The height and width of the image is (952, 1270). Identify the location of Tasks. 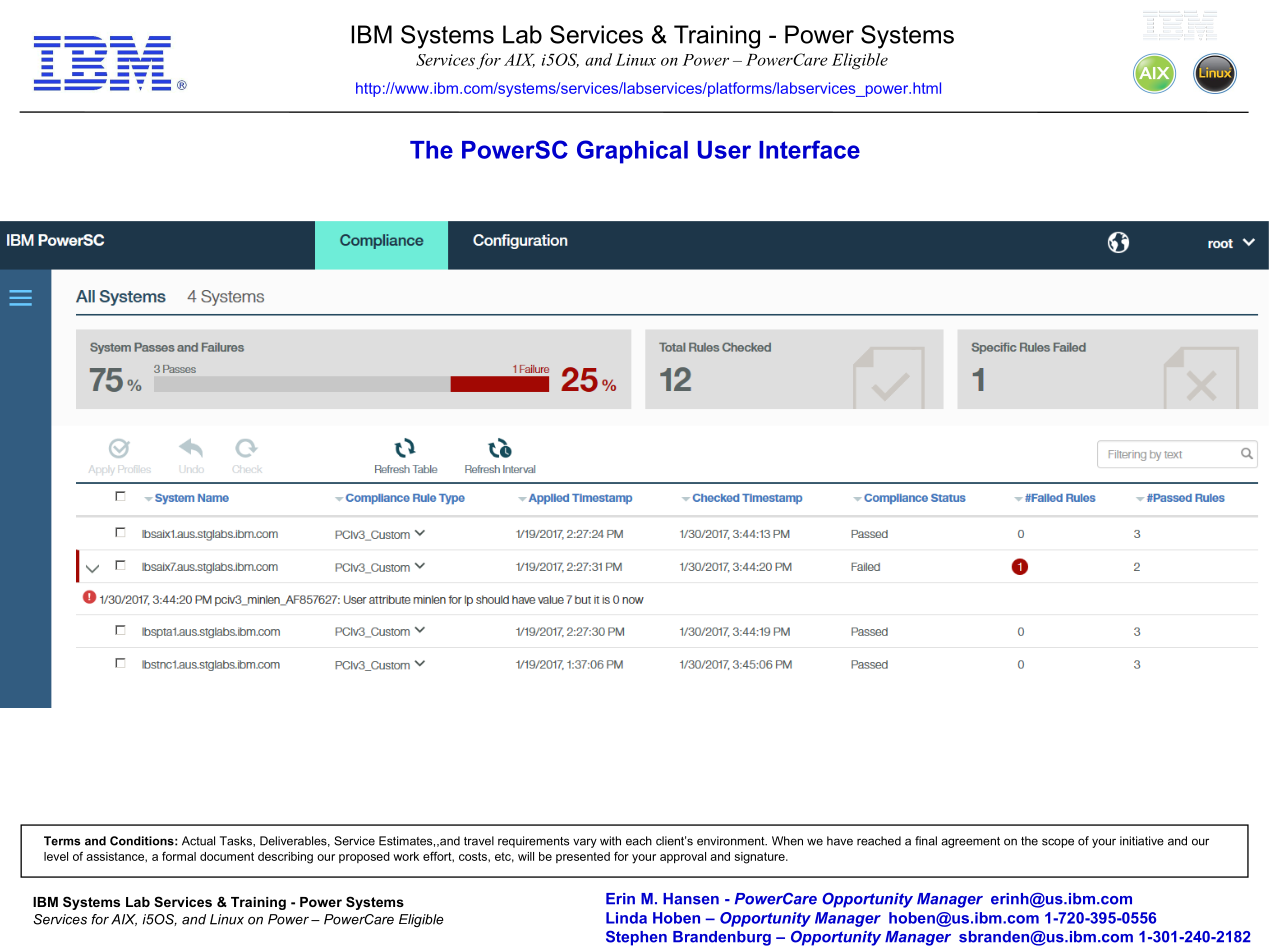
(237, 841).
